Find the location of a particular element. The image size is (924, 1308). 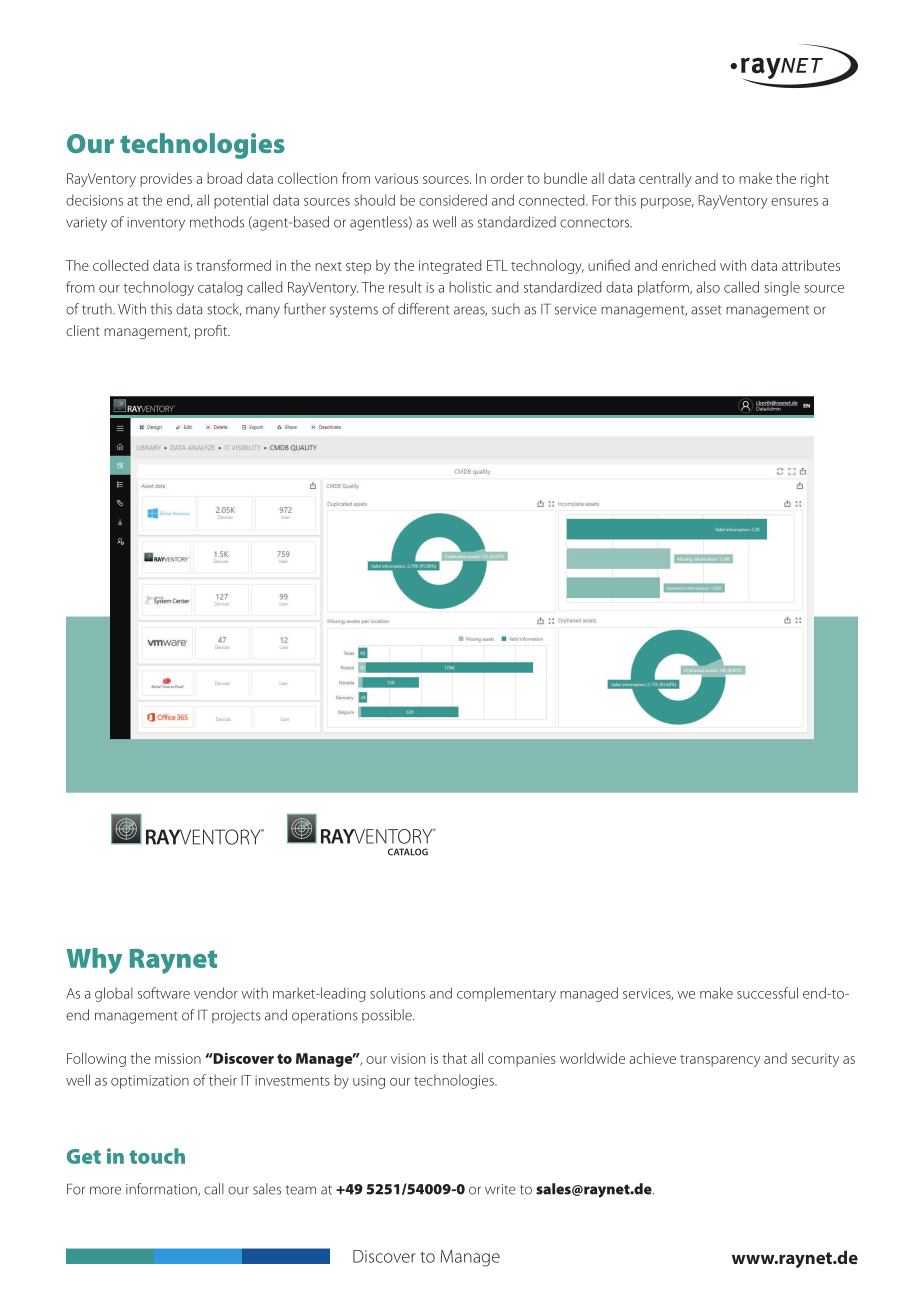

considered is located at coordinates (453, 200).
